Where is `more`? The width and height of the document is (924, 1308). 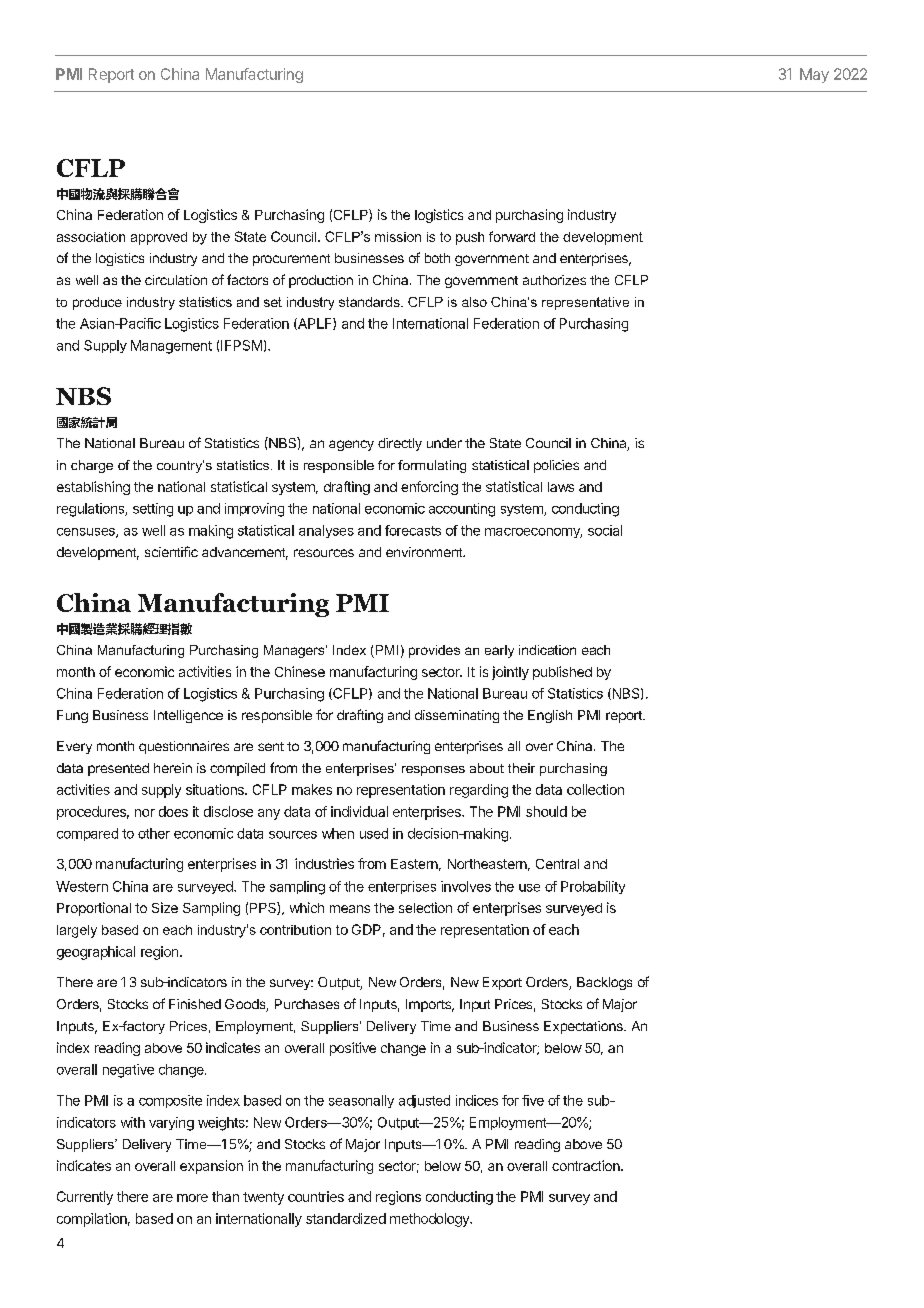 more is located at coordinates (192, 1198).
